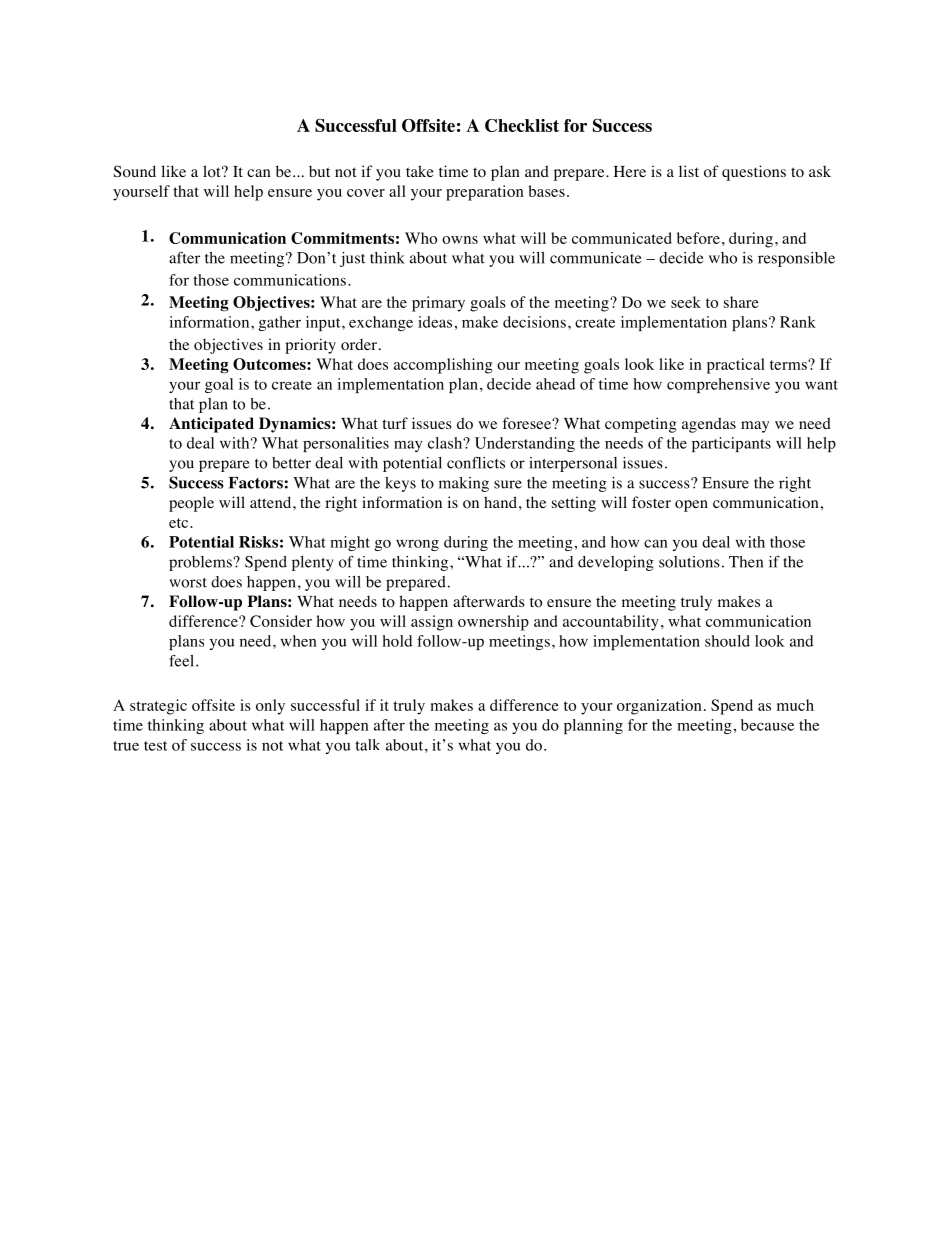 Image resolution: width=952 pixels, height=1233 pixels. What do you see at coordinates (256, 483) in the screenshot?
I see `Factors` at bounding box center [256, 483].
